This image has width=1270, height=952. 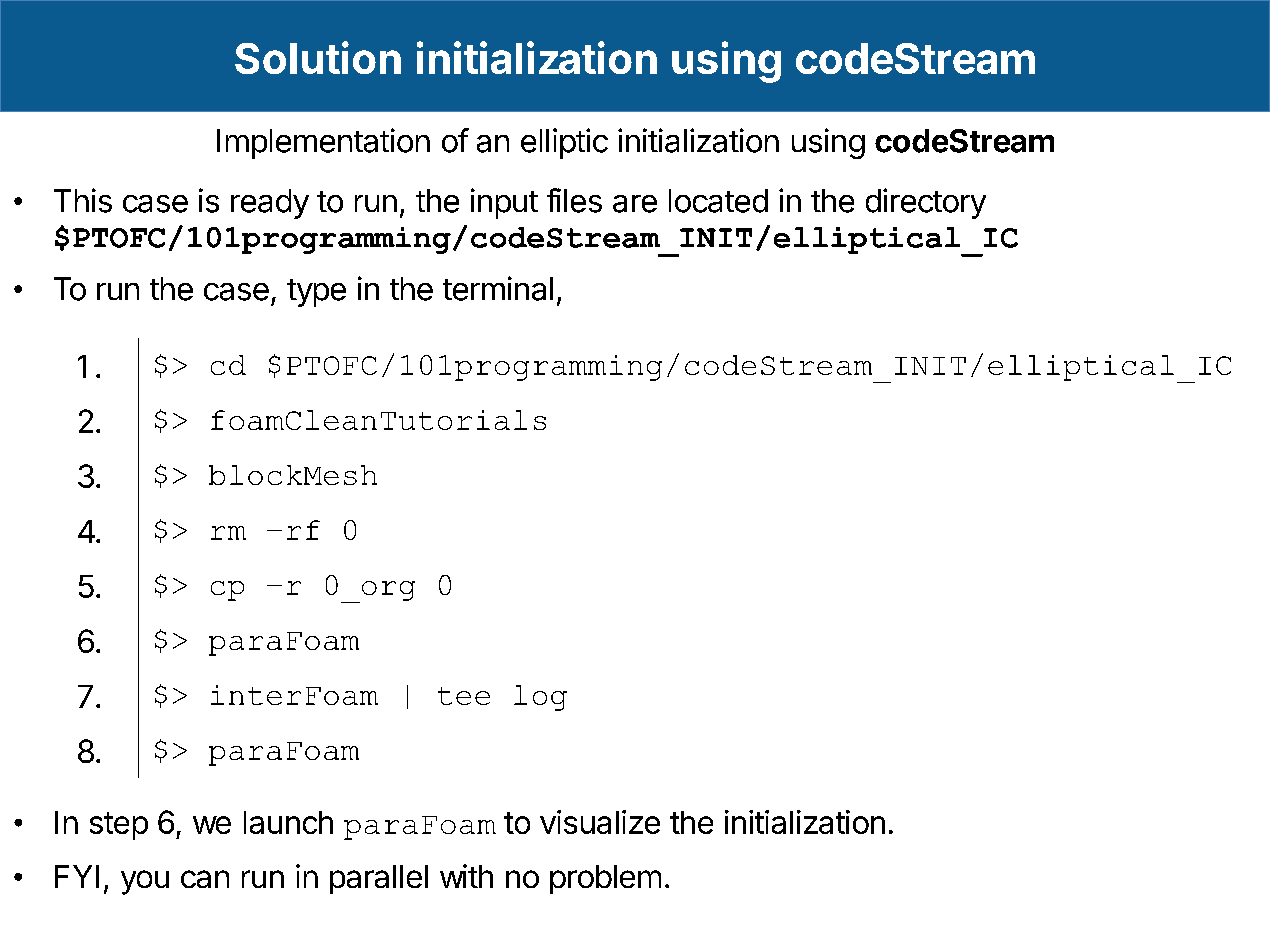 I want to click on type, so click(x=316, y=293).
